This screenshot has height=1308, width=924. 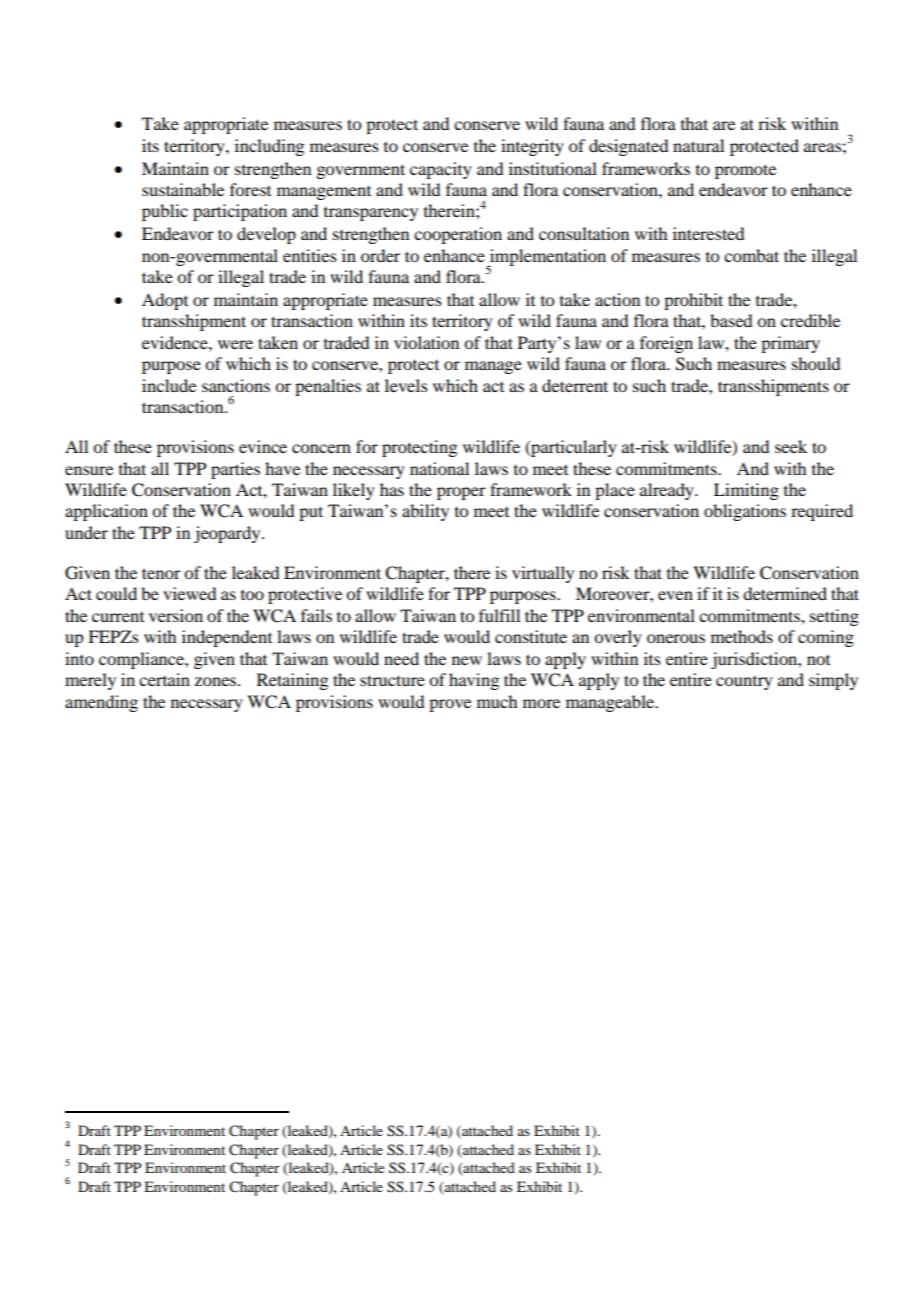 I want to click on application, so click(x=106, y=512).
